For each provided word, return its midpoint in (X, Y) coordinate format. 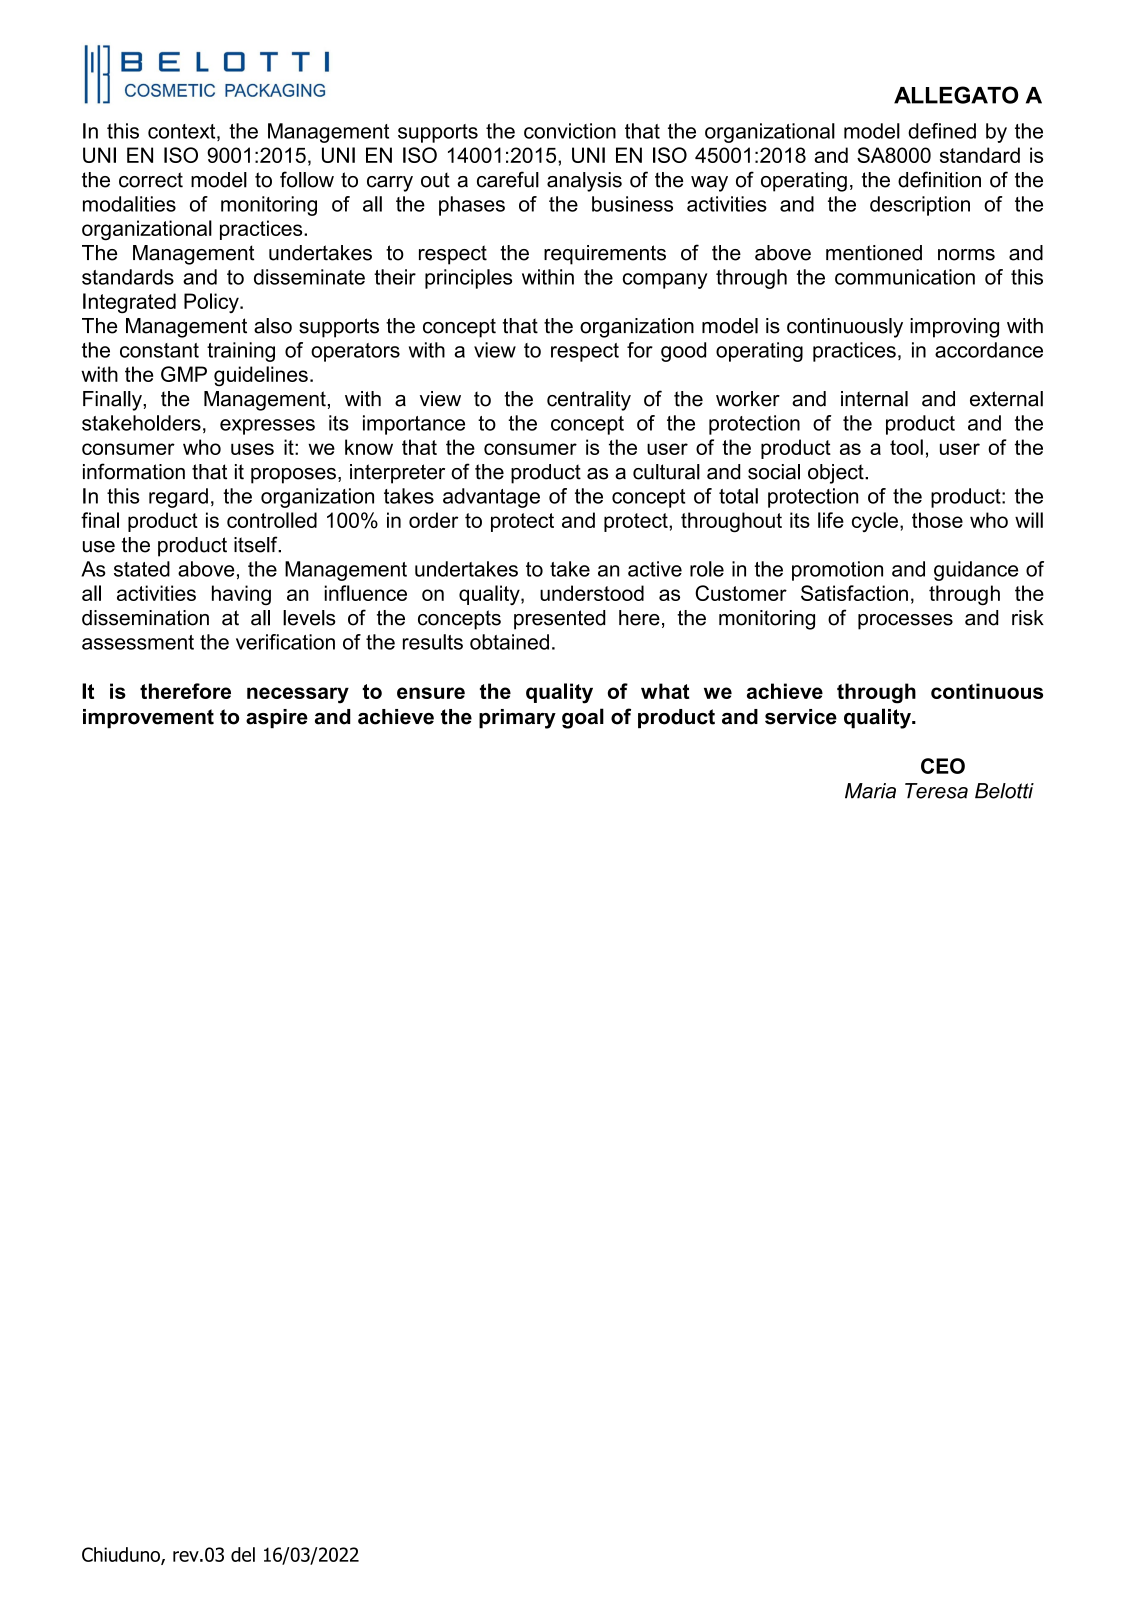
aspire (277, 719)
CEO (943, 766)
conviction (570, 131)
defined (942, 131)
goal (583, 718)
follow (307, 179)
